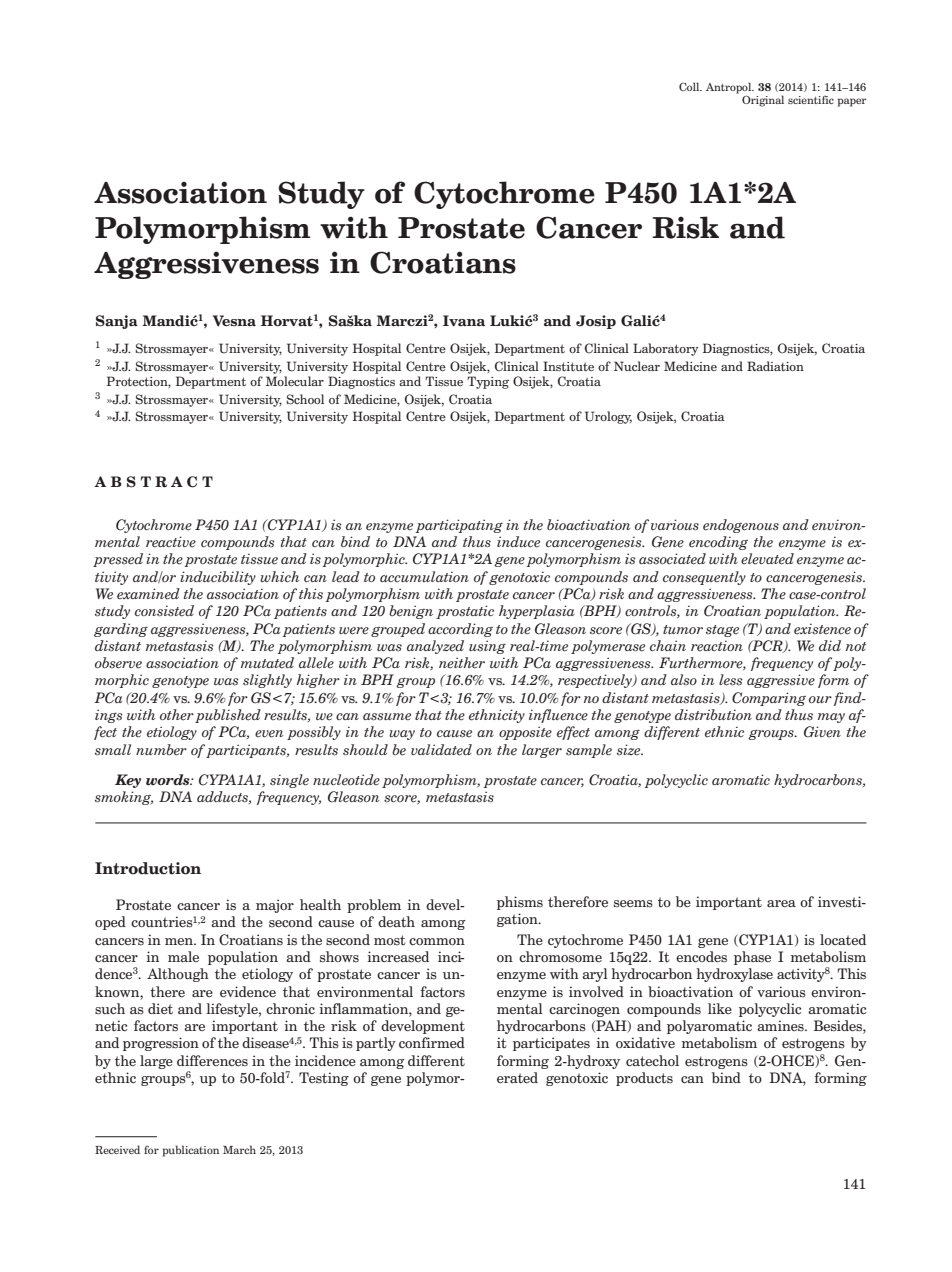 The width and height of the screenshot is (952, 1272). I want to click on Coll, so click(690, 86).
